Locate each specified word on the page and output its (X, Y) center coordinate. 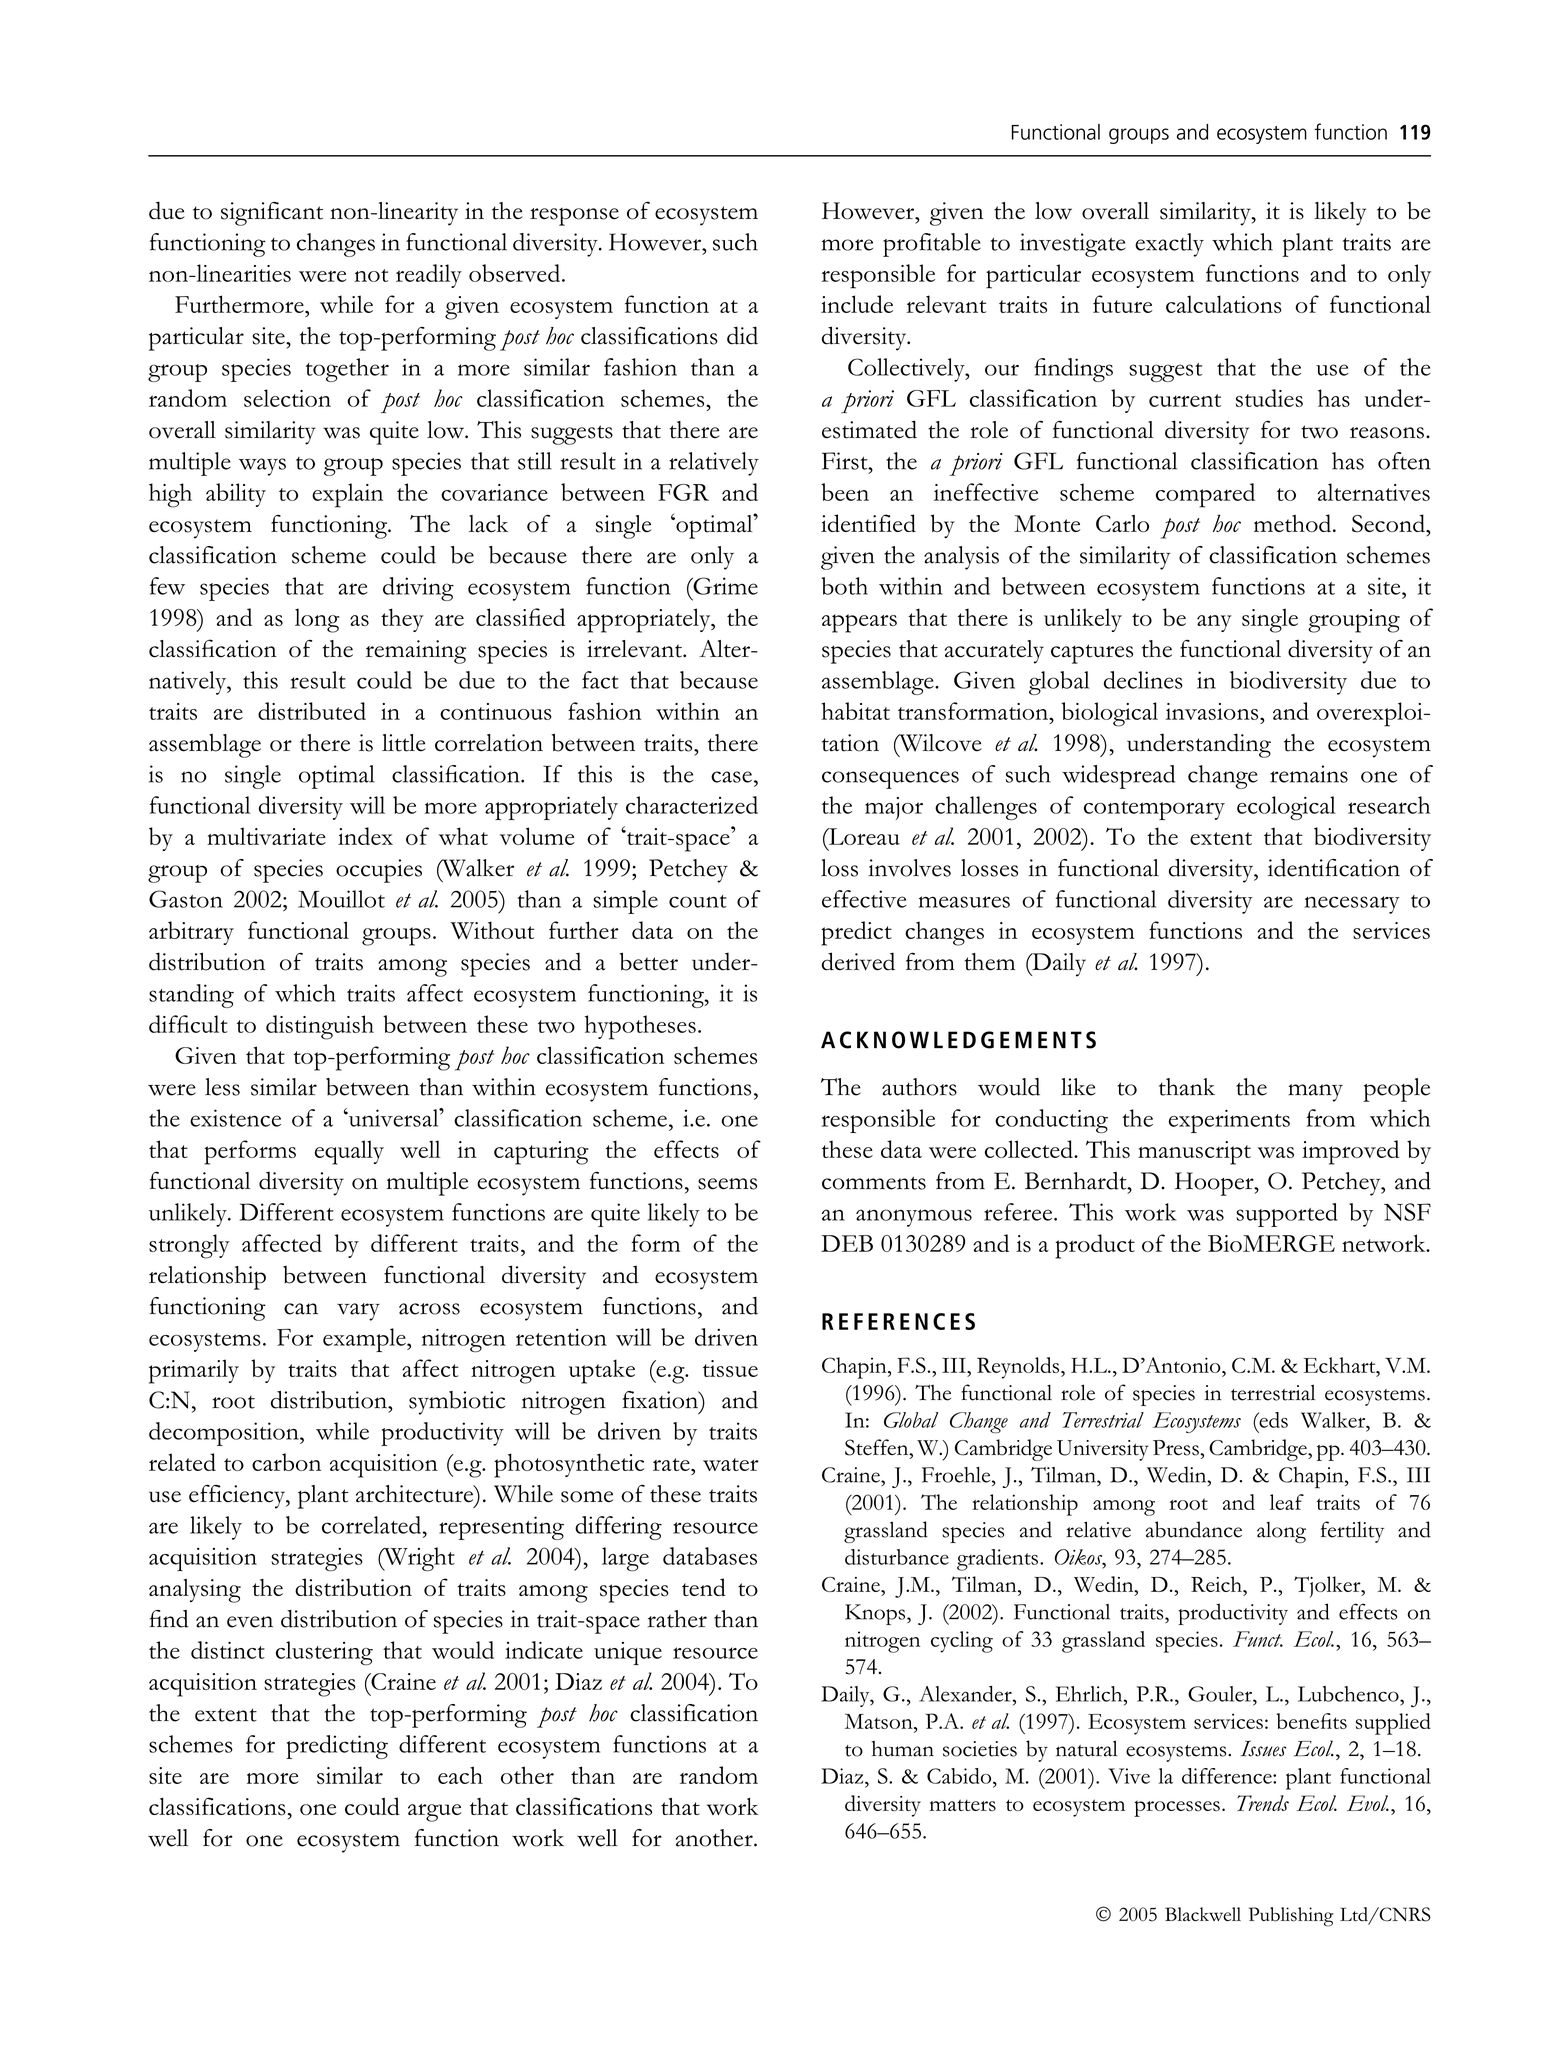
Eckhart (1341, 1365)
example (365, 1340)
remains (1309, 774)
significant (272, 213)
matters (963, 1805)
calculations (1224, 304)
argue (434, 1813)
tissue (730, 1368)
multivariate (266, 836)
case (731, 777)
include (857, 304)
